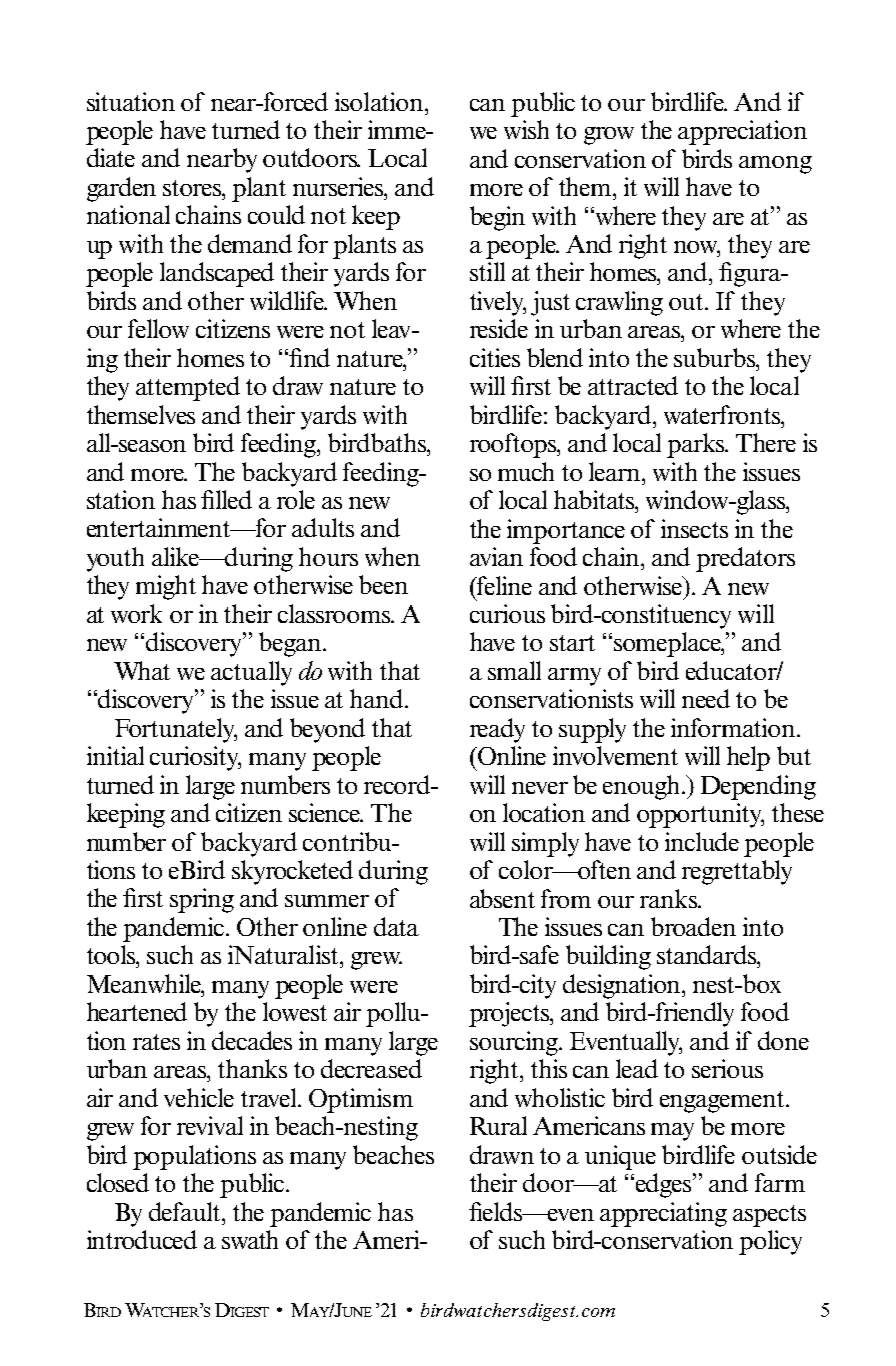 The width and height of the document is (896, 1366). I want to click on among, so click(775, 165).
